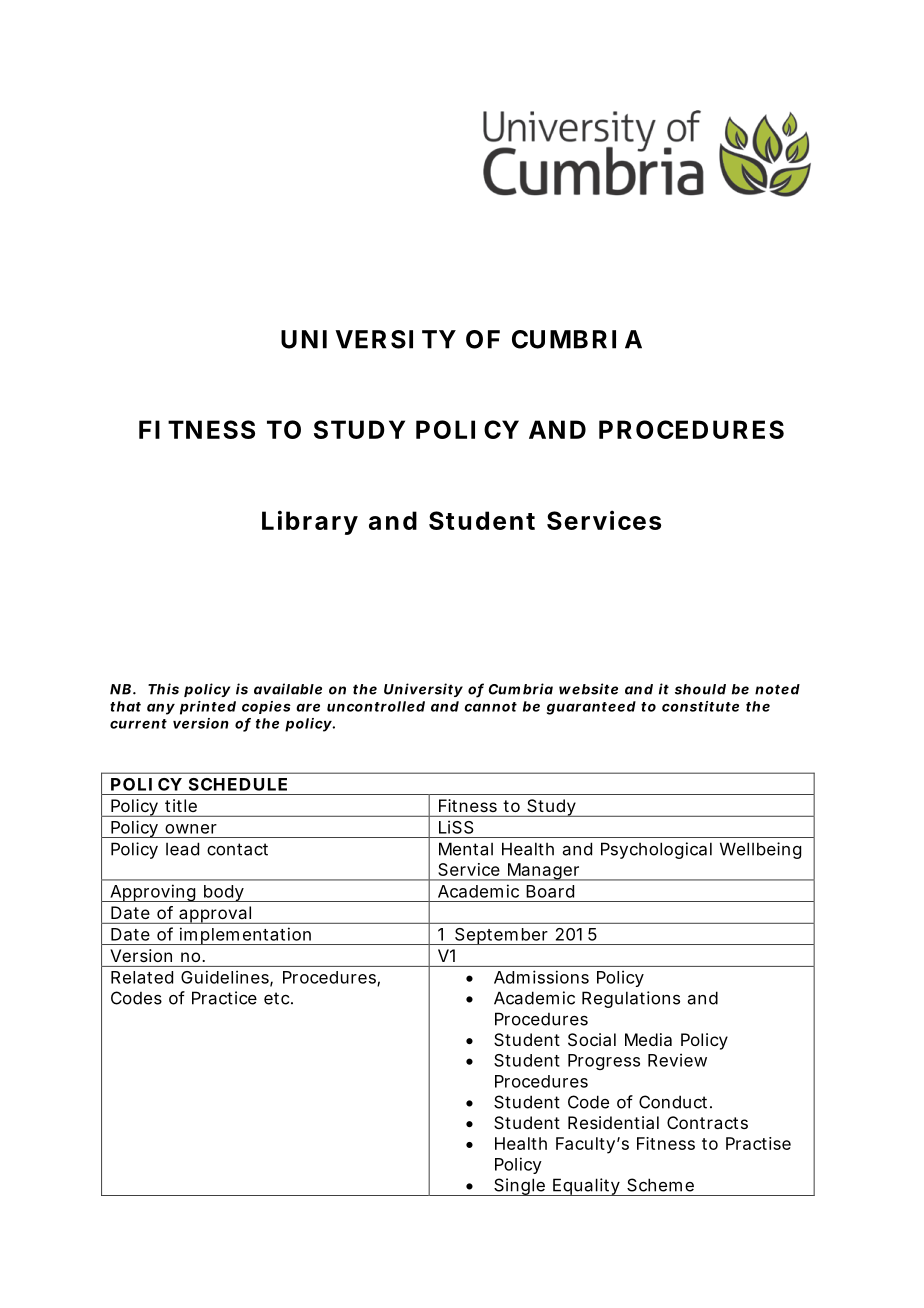 The image size is (924, 1308). I want to click on constitute, so click(700, 706).
